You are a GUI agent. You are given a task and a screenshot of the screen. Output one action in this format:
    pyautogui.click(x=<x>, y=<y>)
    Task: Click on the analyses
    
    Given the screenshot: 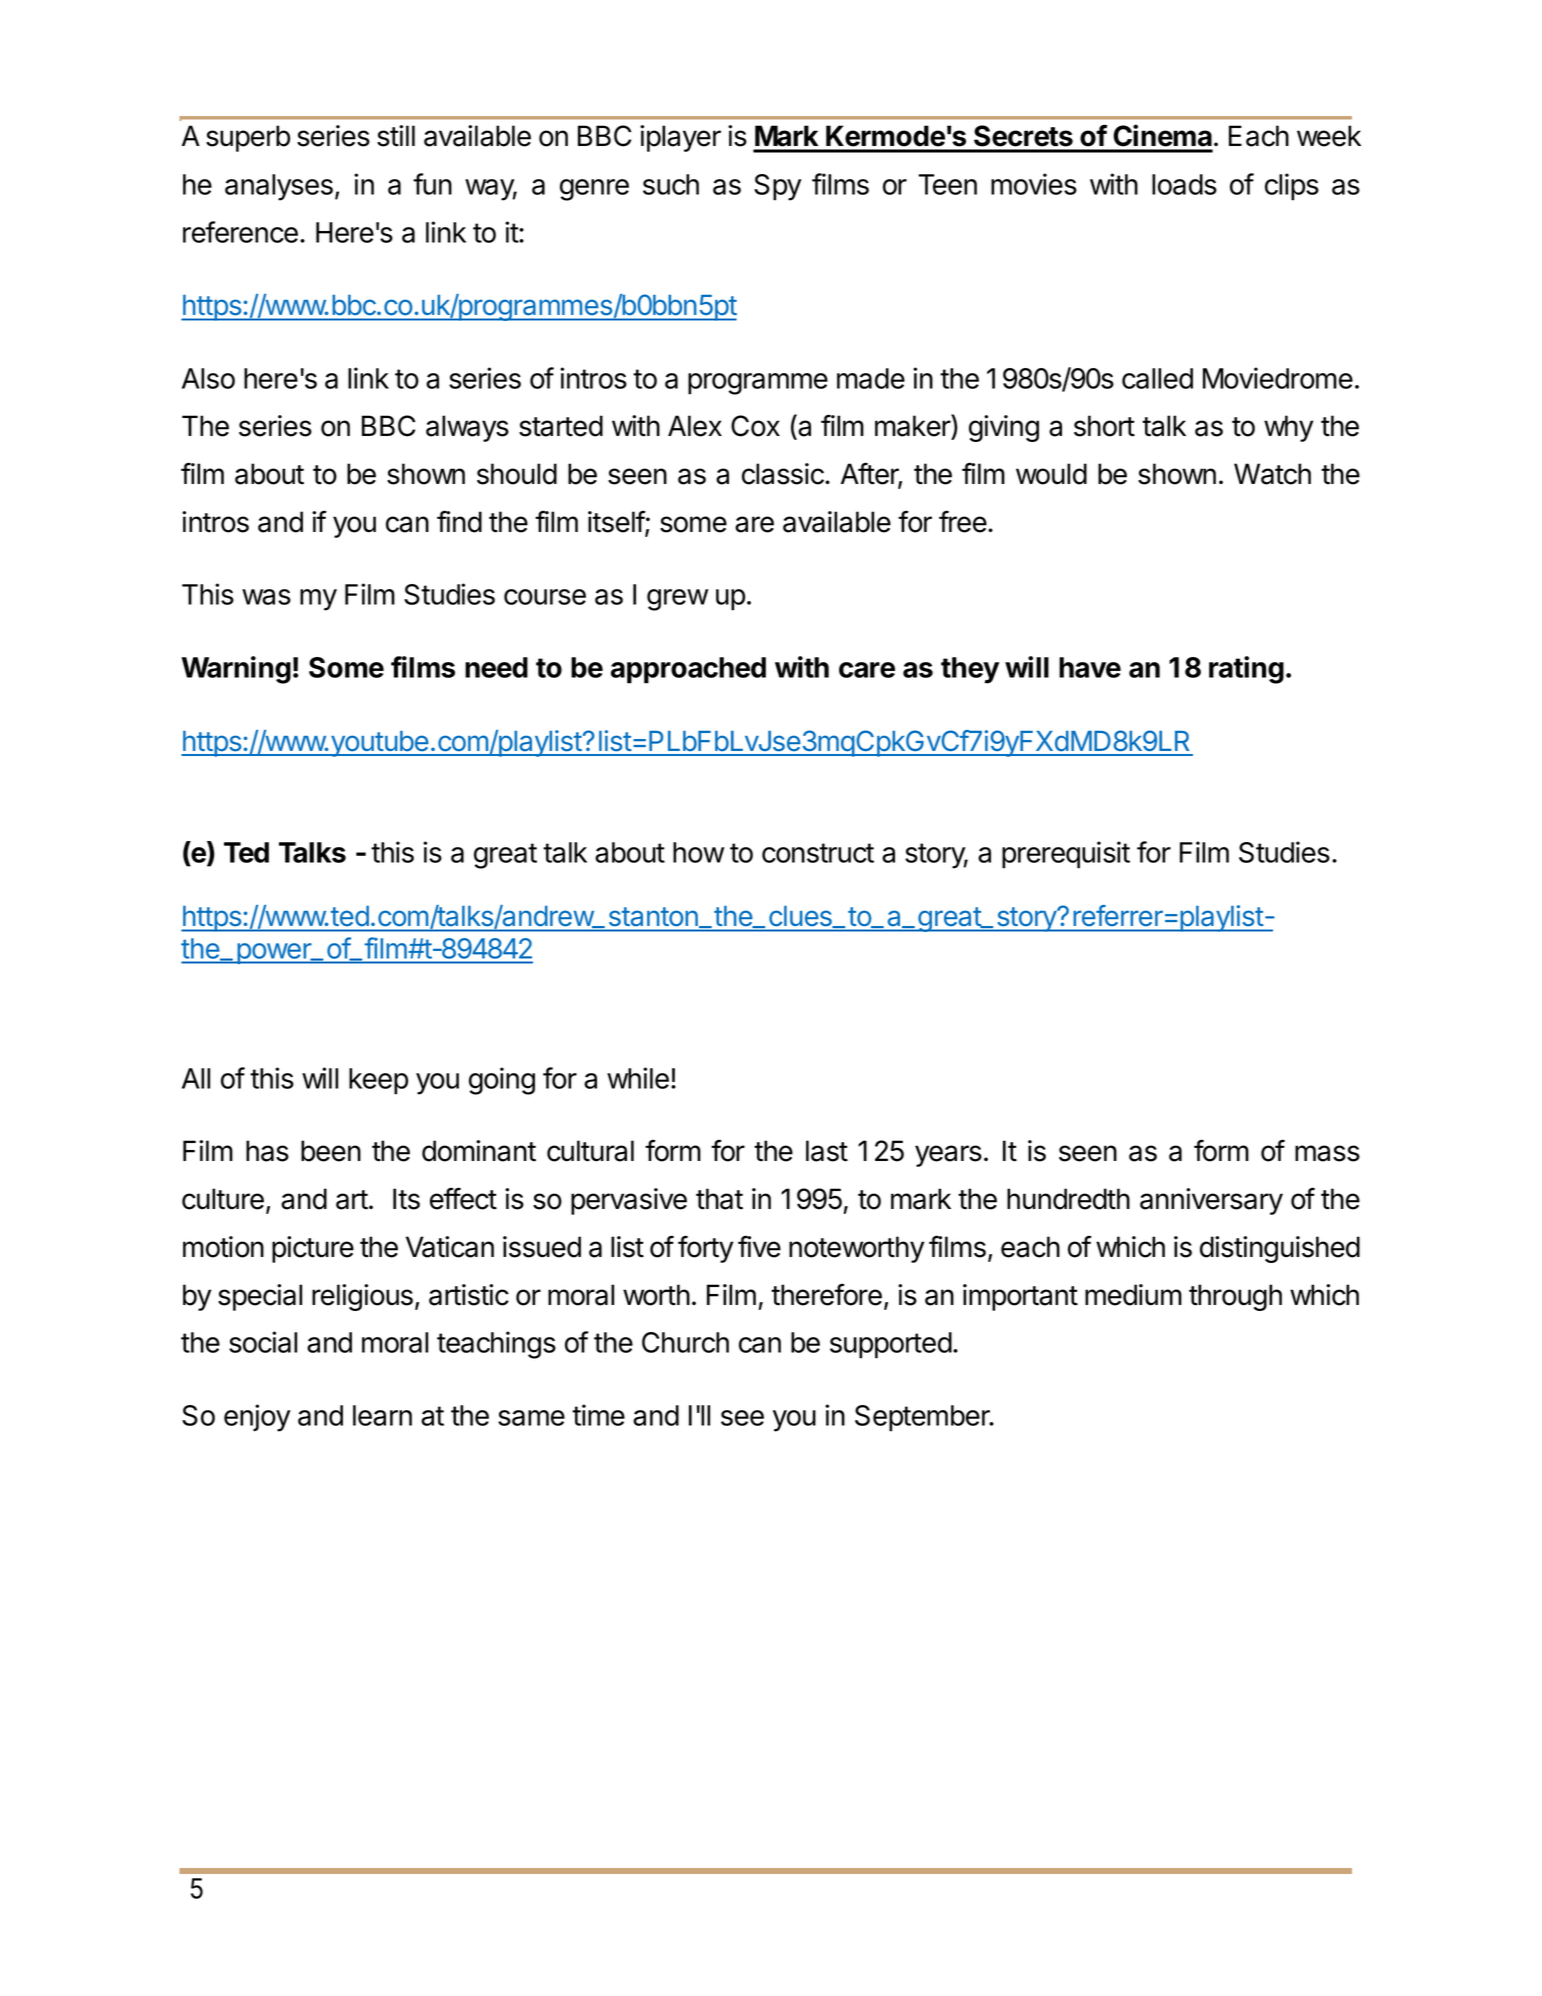 What is the action you would take?
    pyautogui.click(x=279, y=187)
